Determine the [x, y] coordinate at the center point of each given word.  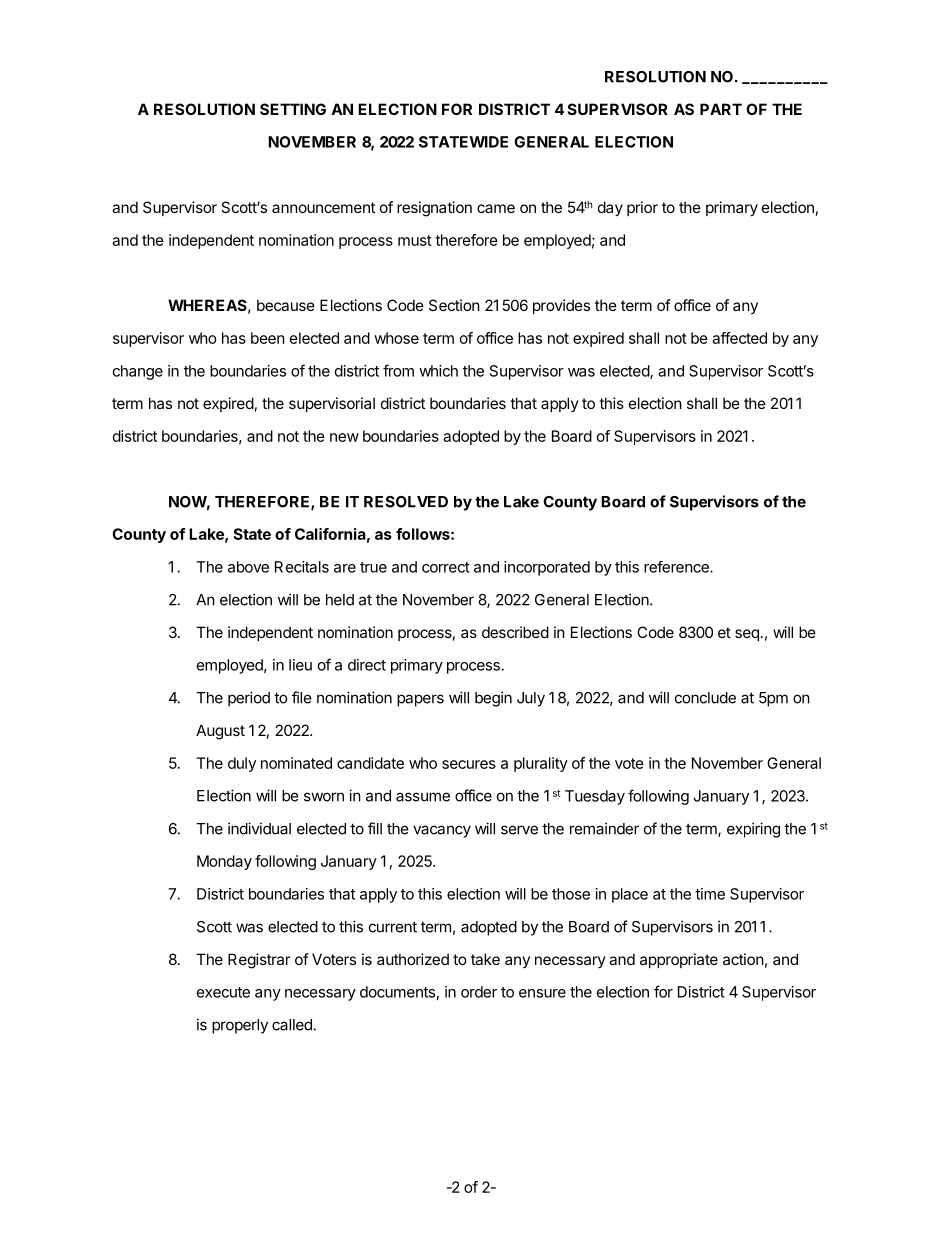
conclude [705, 698]
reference [677, 567]
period [249, 699]
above [248, 567]
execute [223, 992]
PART [721, 109]
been [268, 338]
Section [454, 305]
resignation [434, 209]
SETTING [293, 109]
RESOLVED [406, 502]
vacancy [442, 831]
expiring [753, 830]
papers [420, 700]
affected [739, 338]
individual [259, 828]
